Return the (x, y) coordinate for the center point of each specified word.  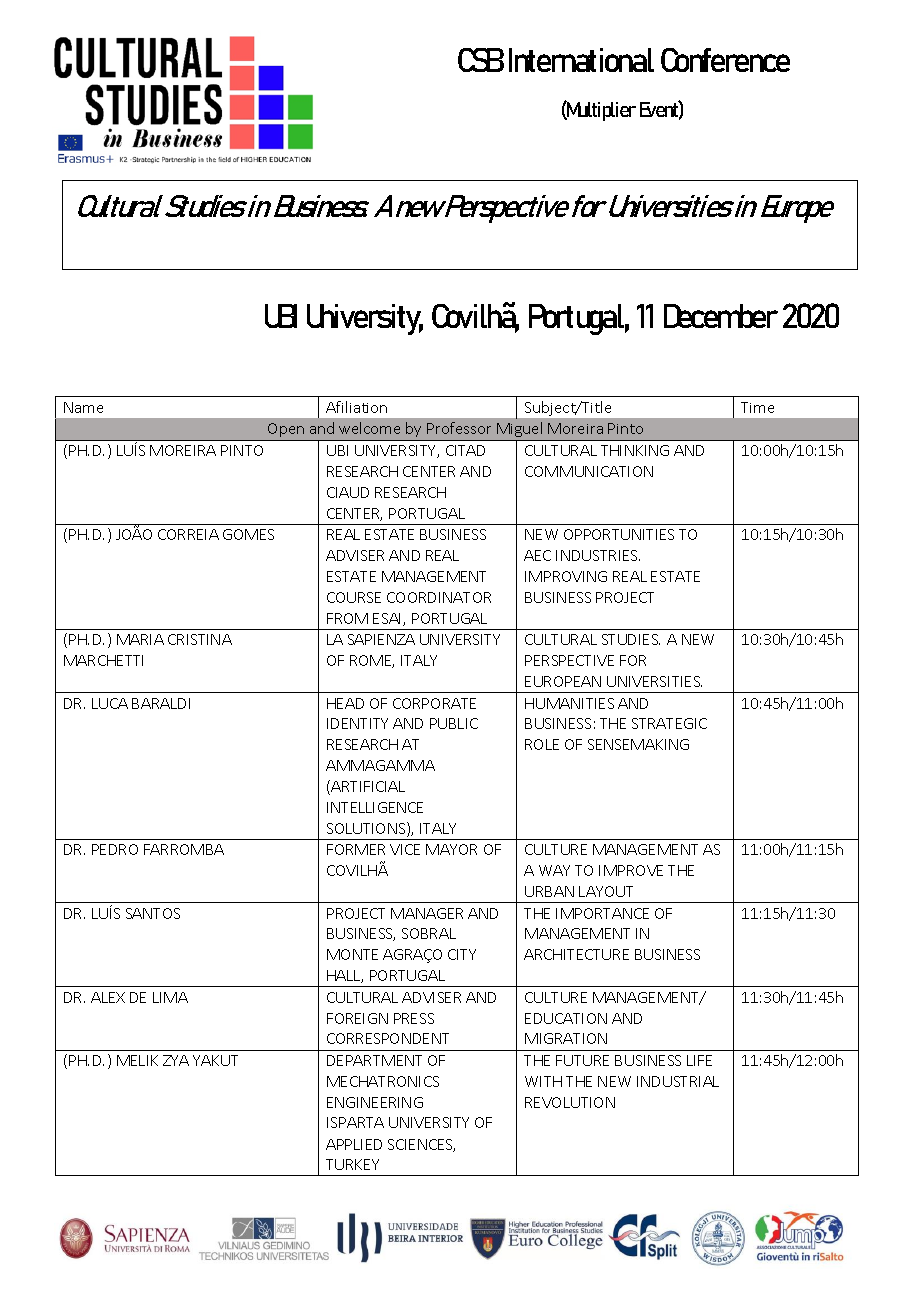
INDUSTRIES (598, 555)
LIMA (170, 997)
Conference (725, 60)
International (581, 60)
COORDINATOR (439, 597)
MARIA (140, 639)
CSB (481, 60)
